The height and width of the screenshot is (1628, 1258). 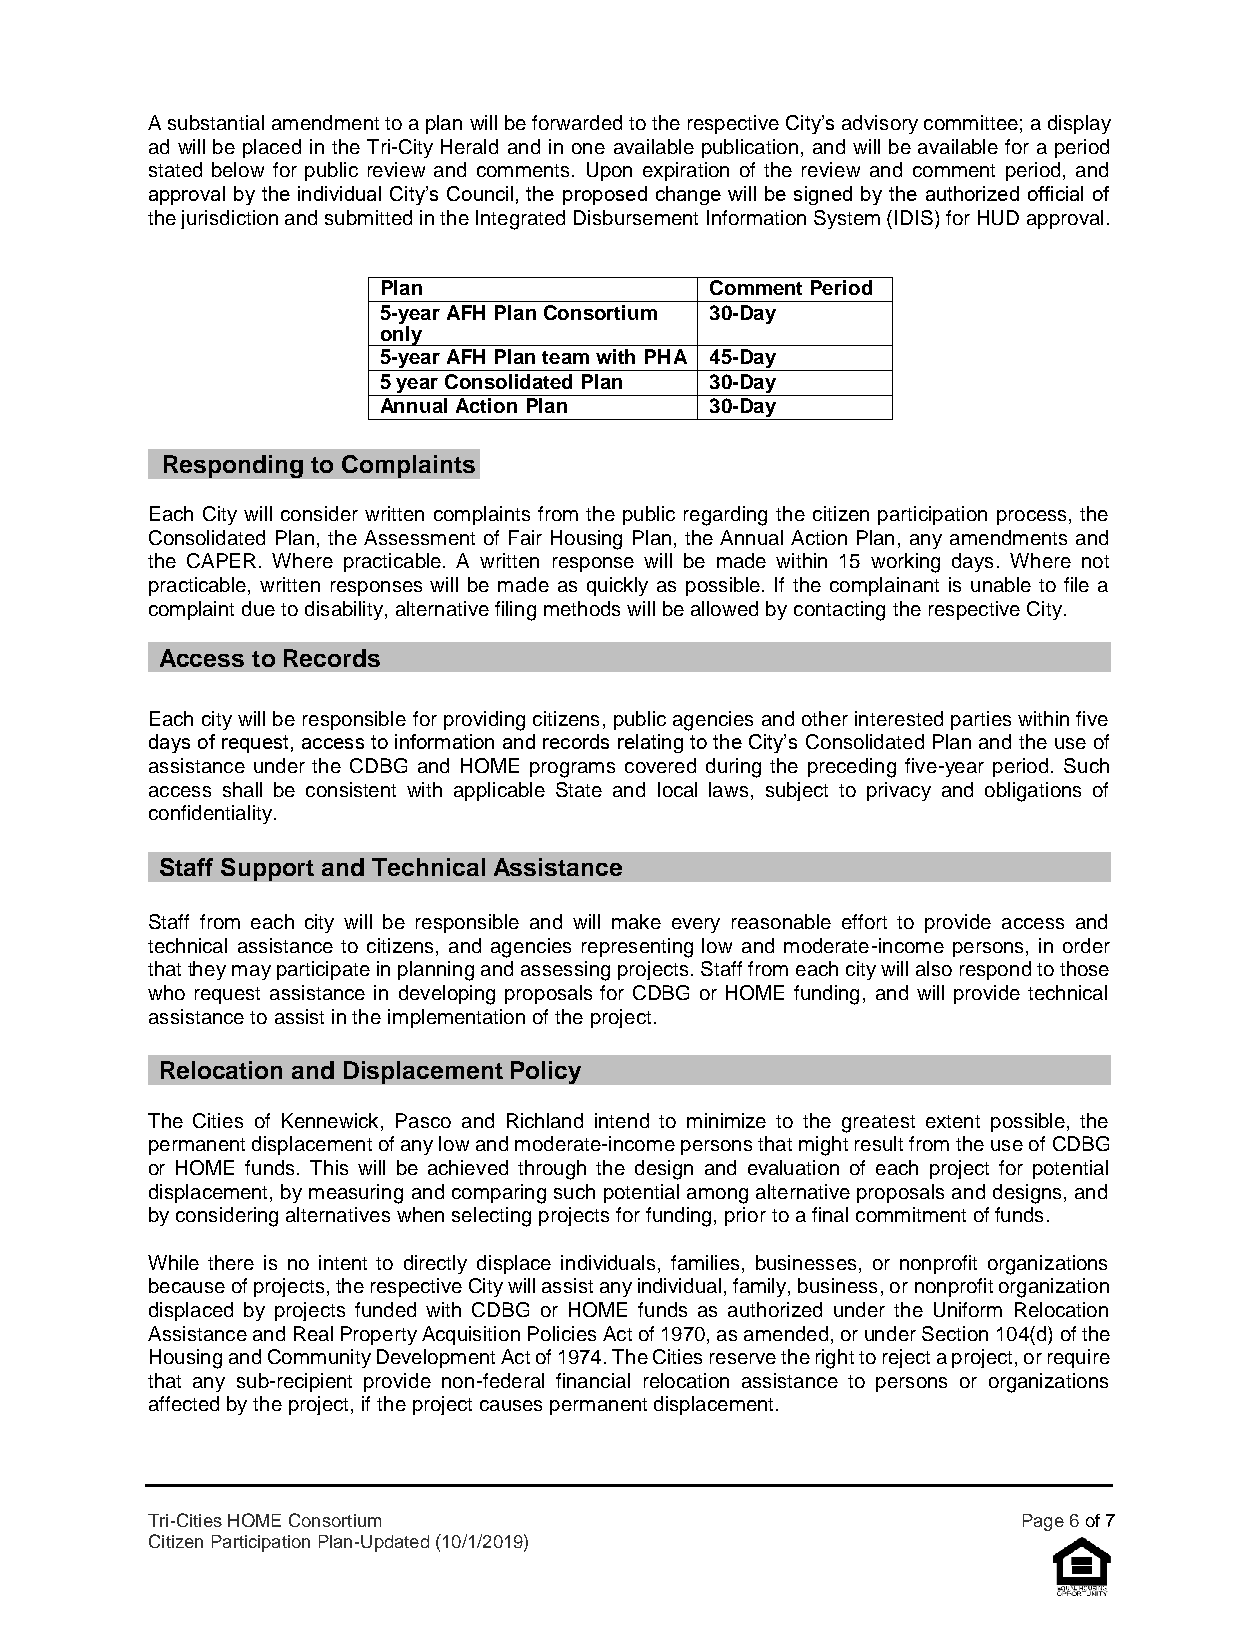 What do you see at coordinates (971, 122) in the screenshot?
I see `committee` at bounding box center [971, 122].
